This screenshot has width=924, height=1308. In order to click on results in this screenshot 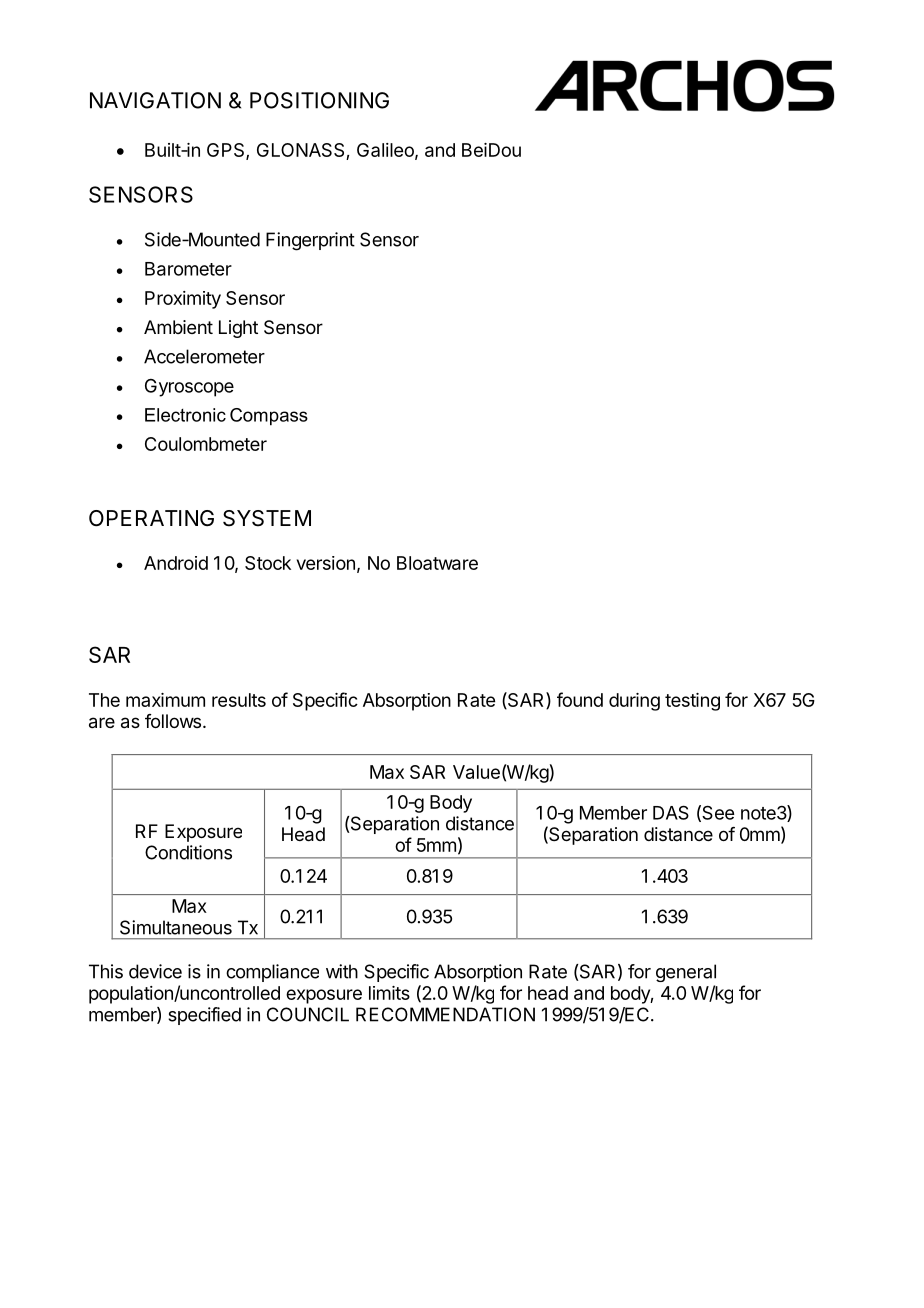, I will do `click(239, 700)`.
